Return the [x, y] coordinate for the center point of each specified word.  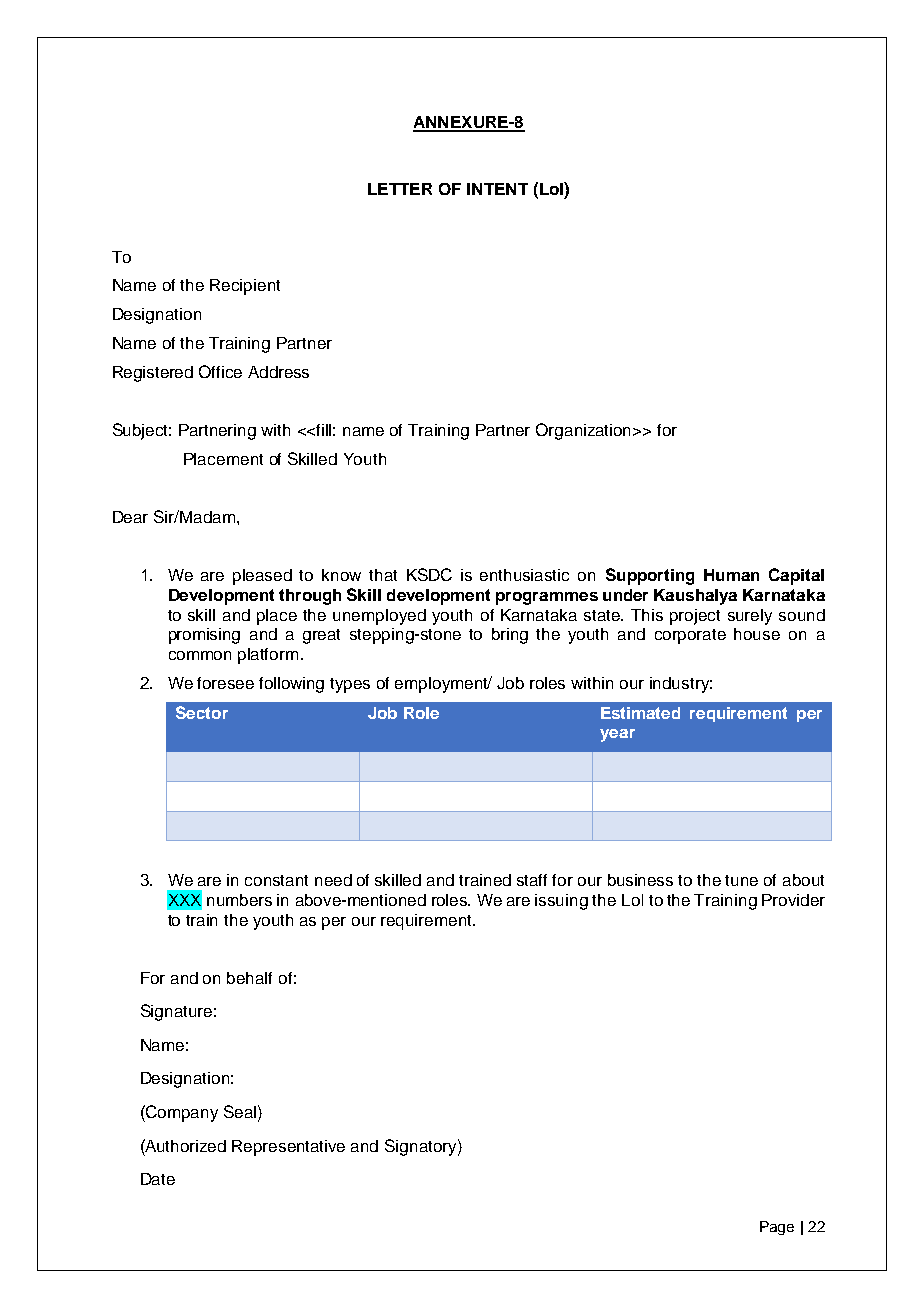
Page [777, 1228]
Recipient [245, 287]
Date [158, 1179]
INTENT [497, 189]
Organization [585, 431]
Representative [288, 1148]
